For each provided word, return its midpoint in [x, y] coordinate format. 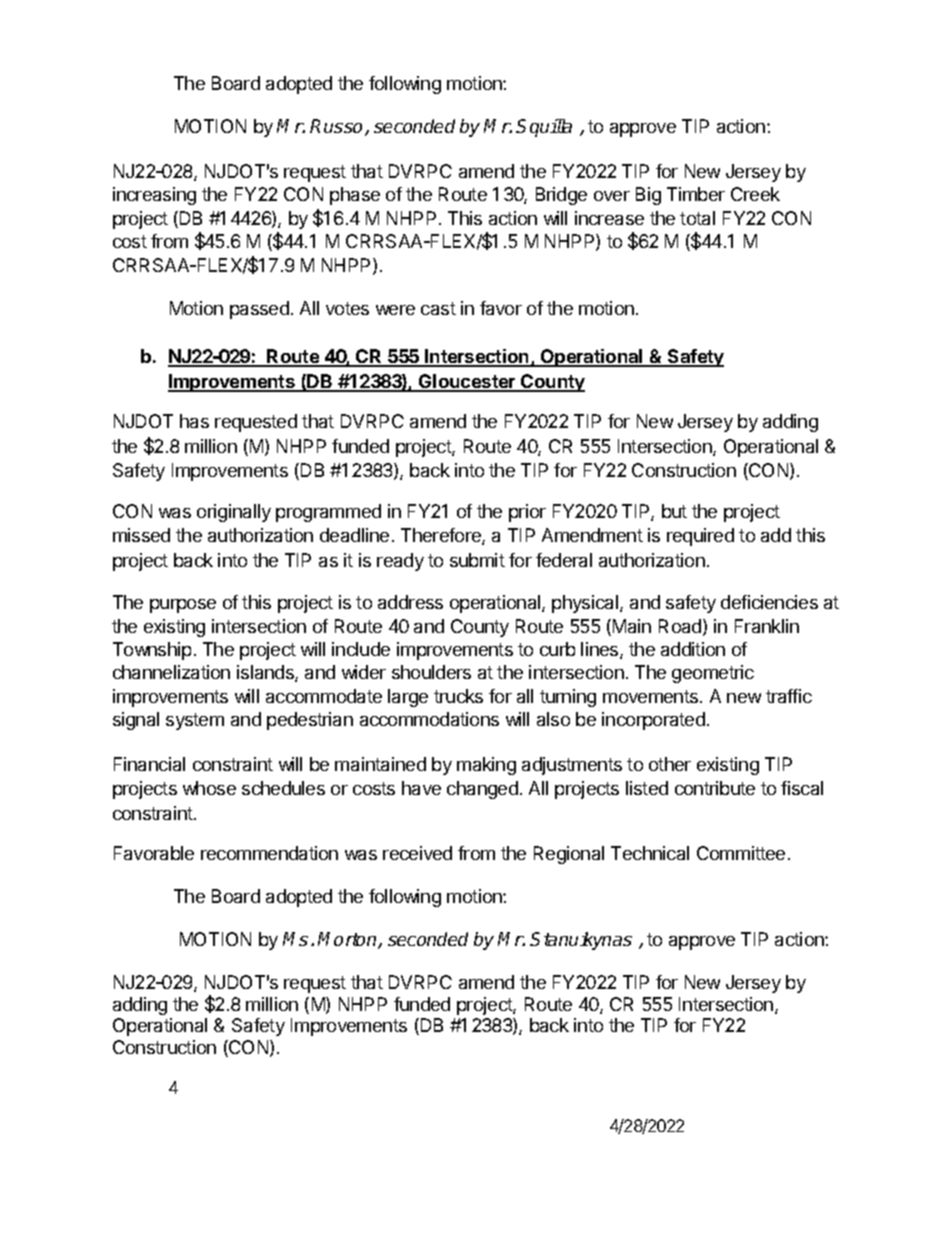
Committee [741, 853]
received [417, 853]
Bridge [561, 196]
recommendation [269, 853]
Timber [696, 194]
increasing [154, 196]
